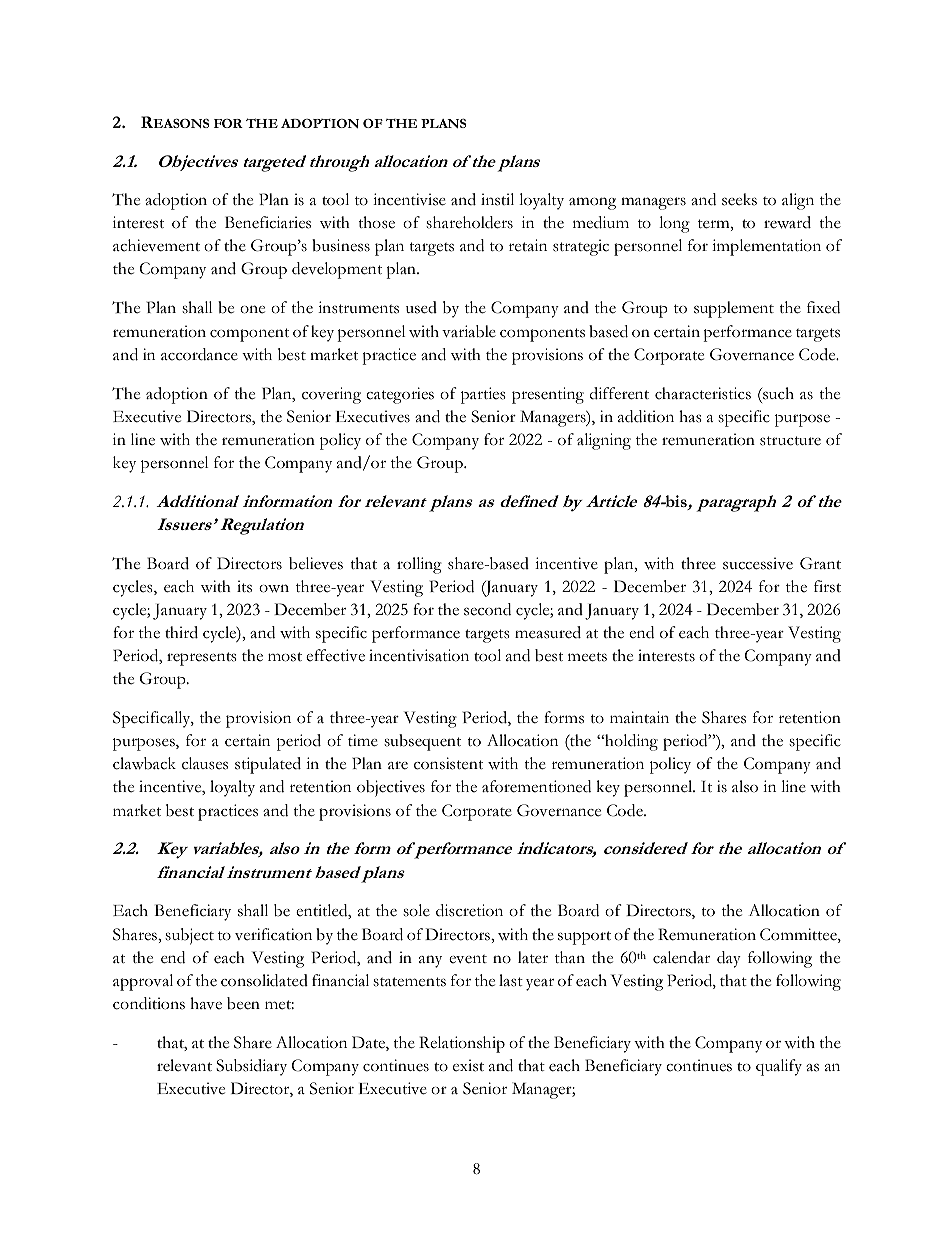  I want to click on third, so click(181, 632).
